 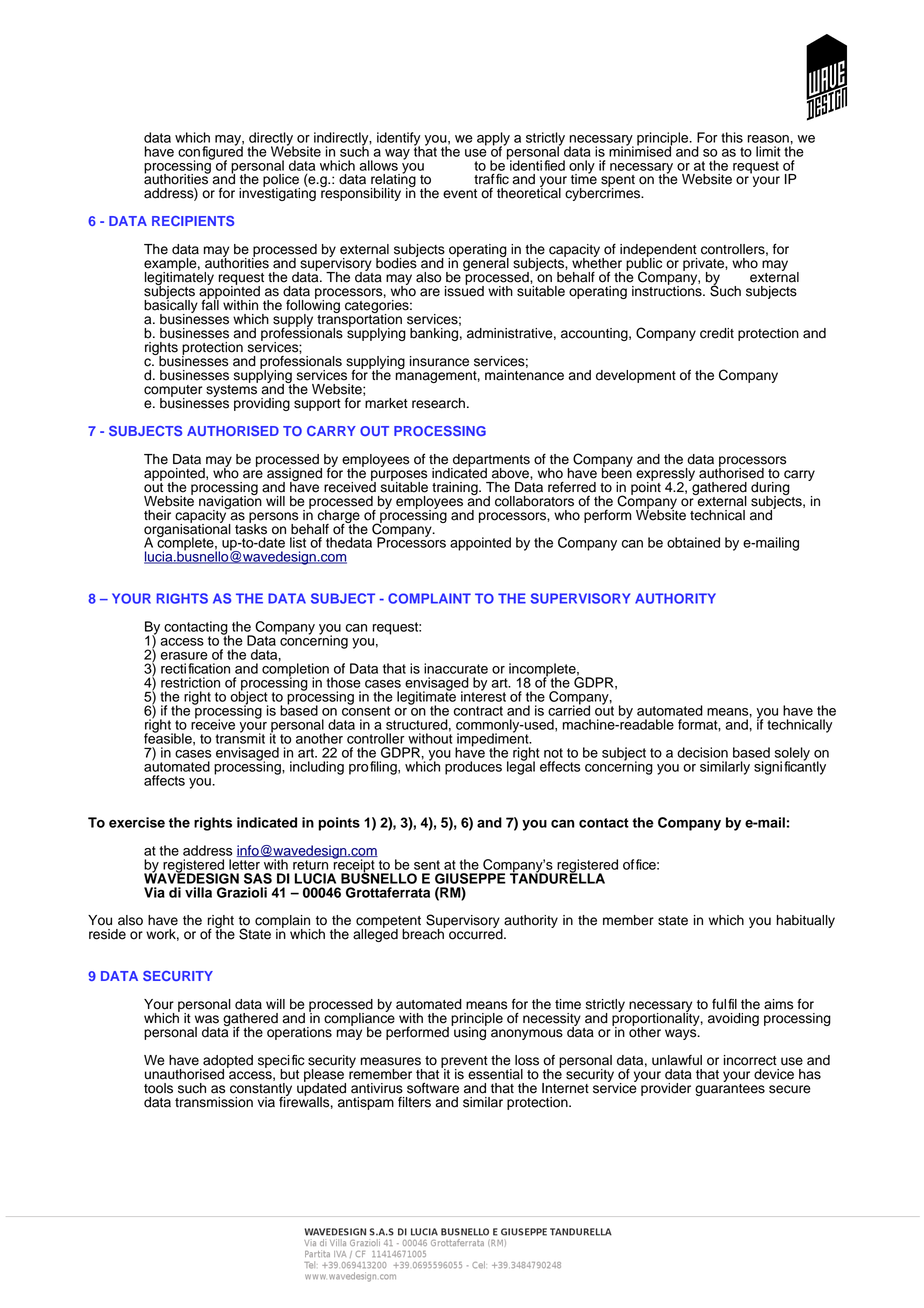 What do you see at coordinates (490, 461) in the screenshot?
I see `departments` at bounding box center [490, 461].
